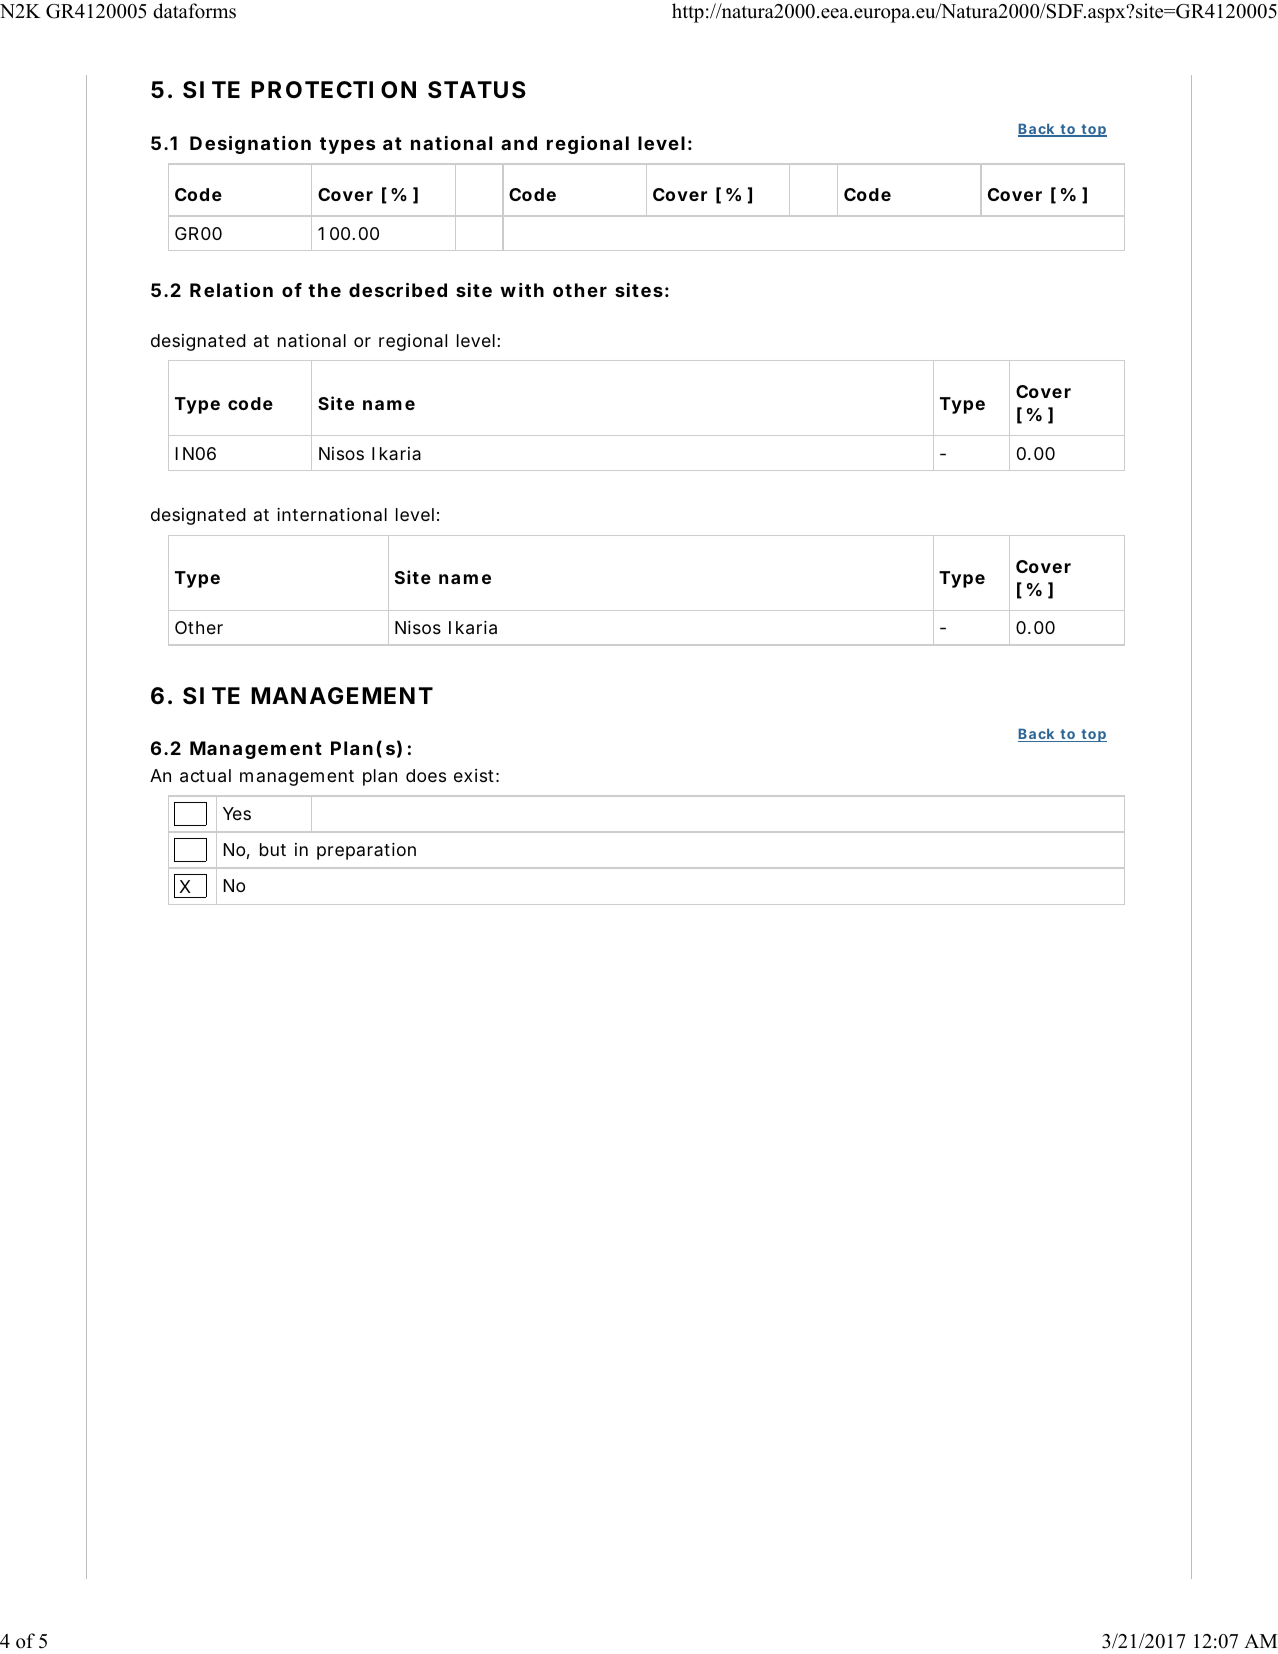  Describe the element at coordinates (231, 290) in the image. I see `Relation` at that location.
